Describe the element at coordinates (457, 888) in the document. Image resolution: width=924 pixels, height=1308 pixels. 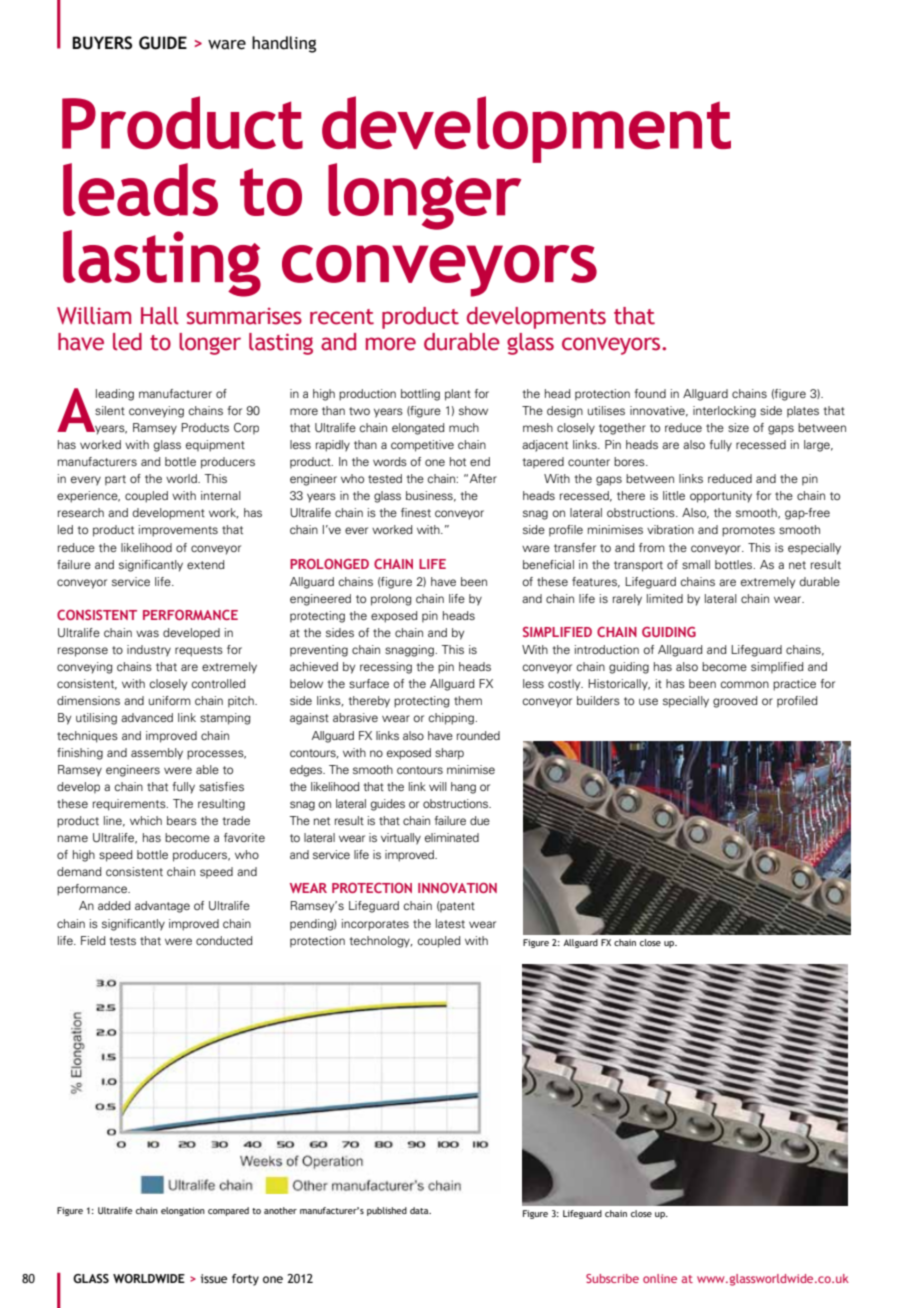
I see `INNOVATION` at that location.
